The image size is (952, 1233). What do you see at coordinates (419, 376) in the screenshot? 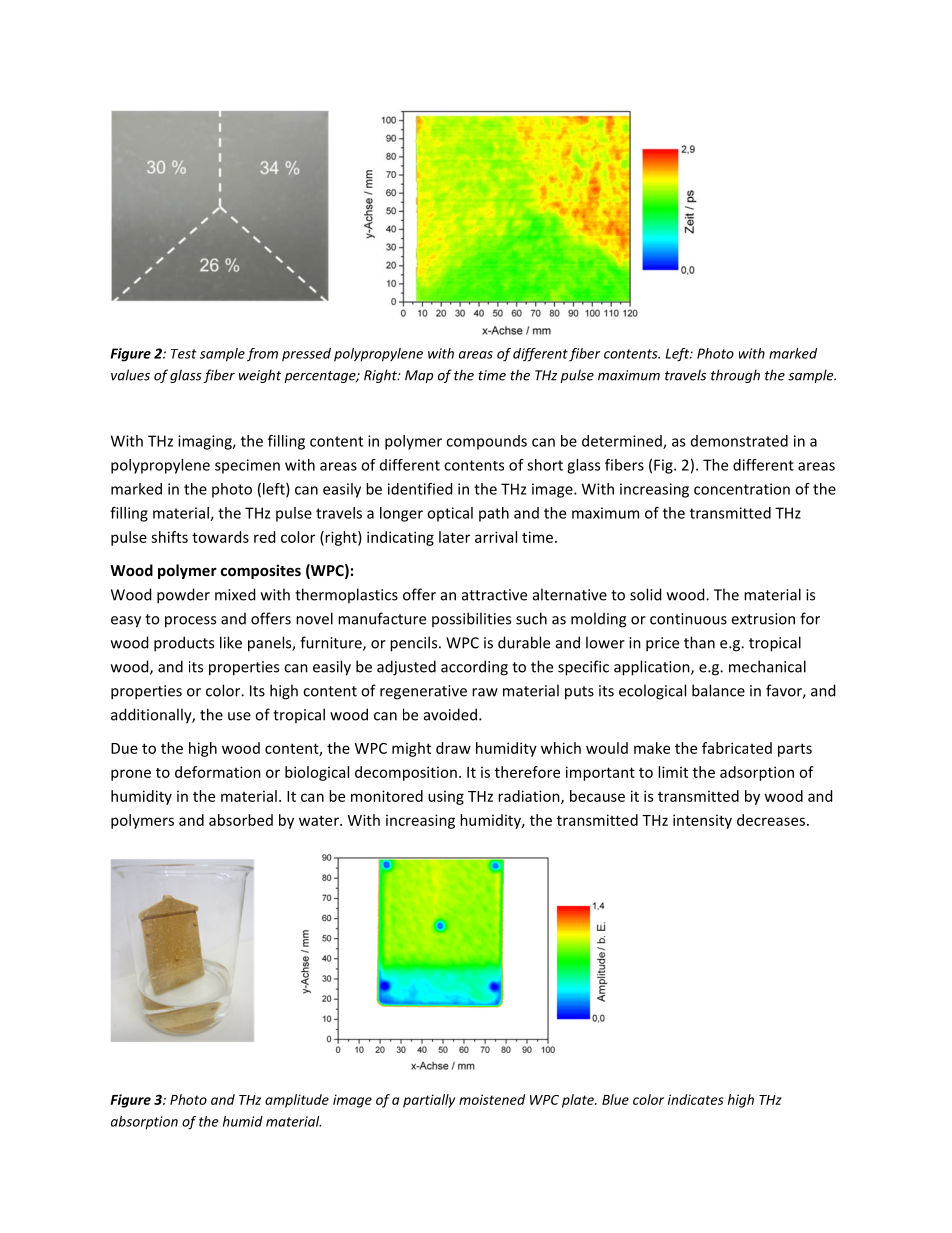
I see `Map` at bounding box center [419, 376].
